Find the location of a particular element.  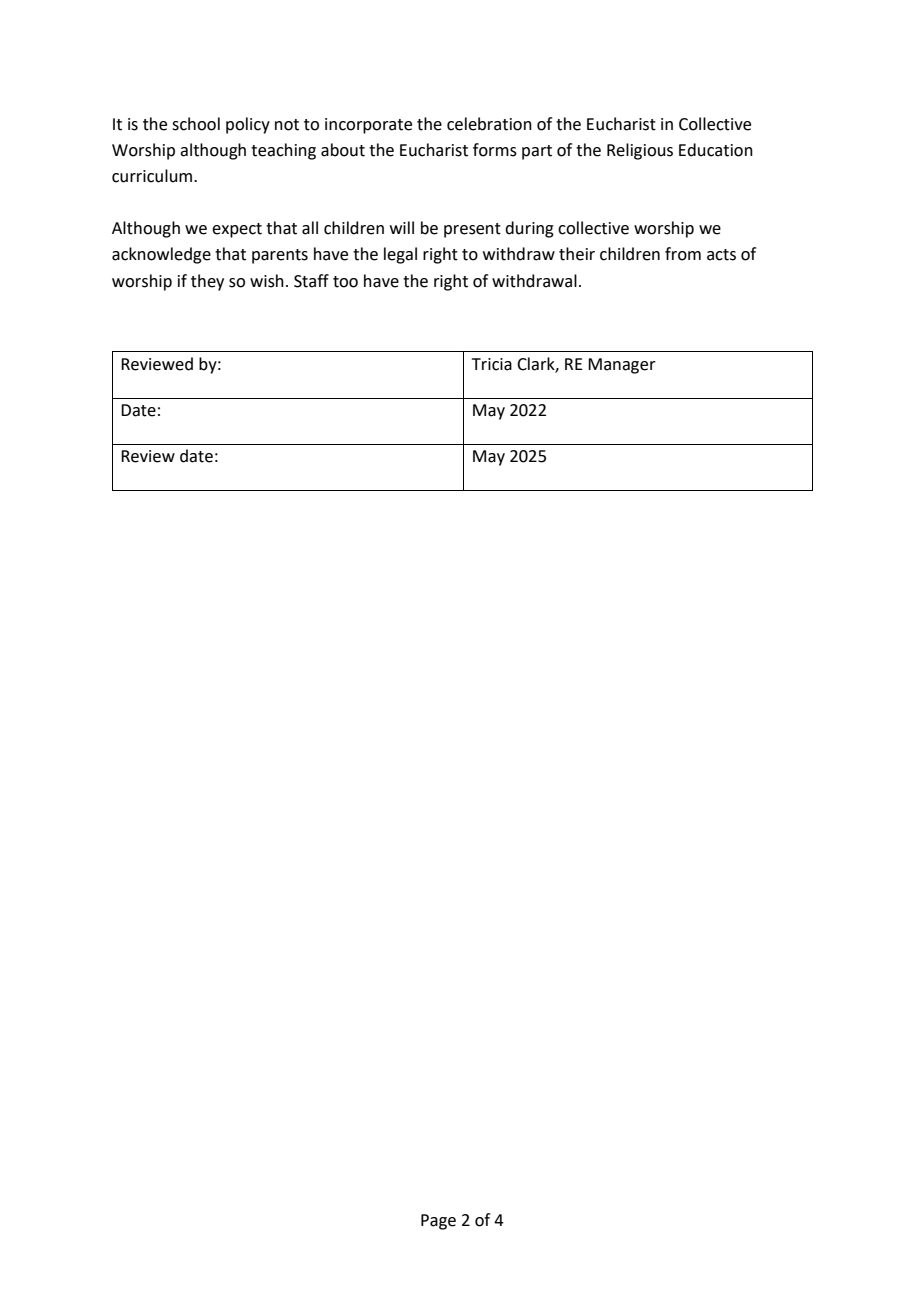

Page is located at coordinates (438, 1222).
